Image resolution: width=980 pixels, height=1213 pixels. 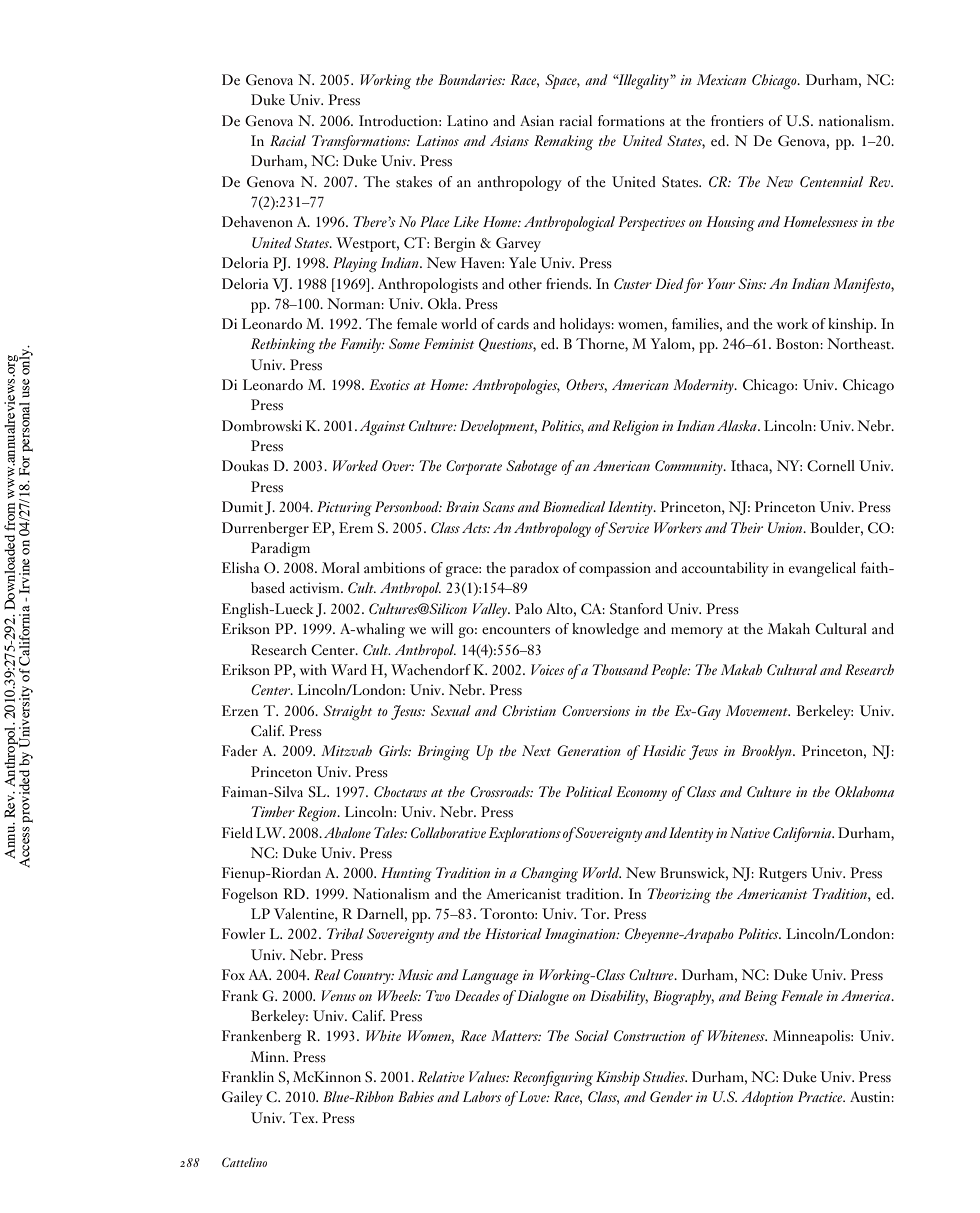 What do you see at coordinates (414, 181) in the page?
I see `stakes` at bounding box center [414, 181].
